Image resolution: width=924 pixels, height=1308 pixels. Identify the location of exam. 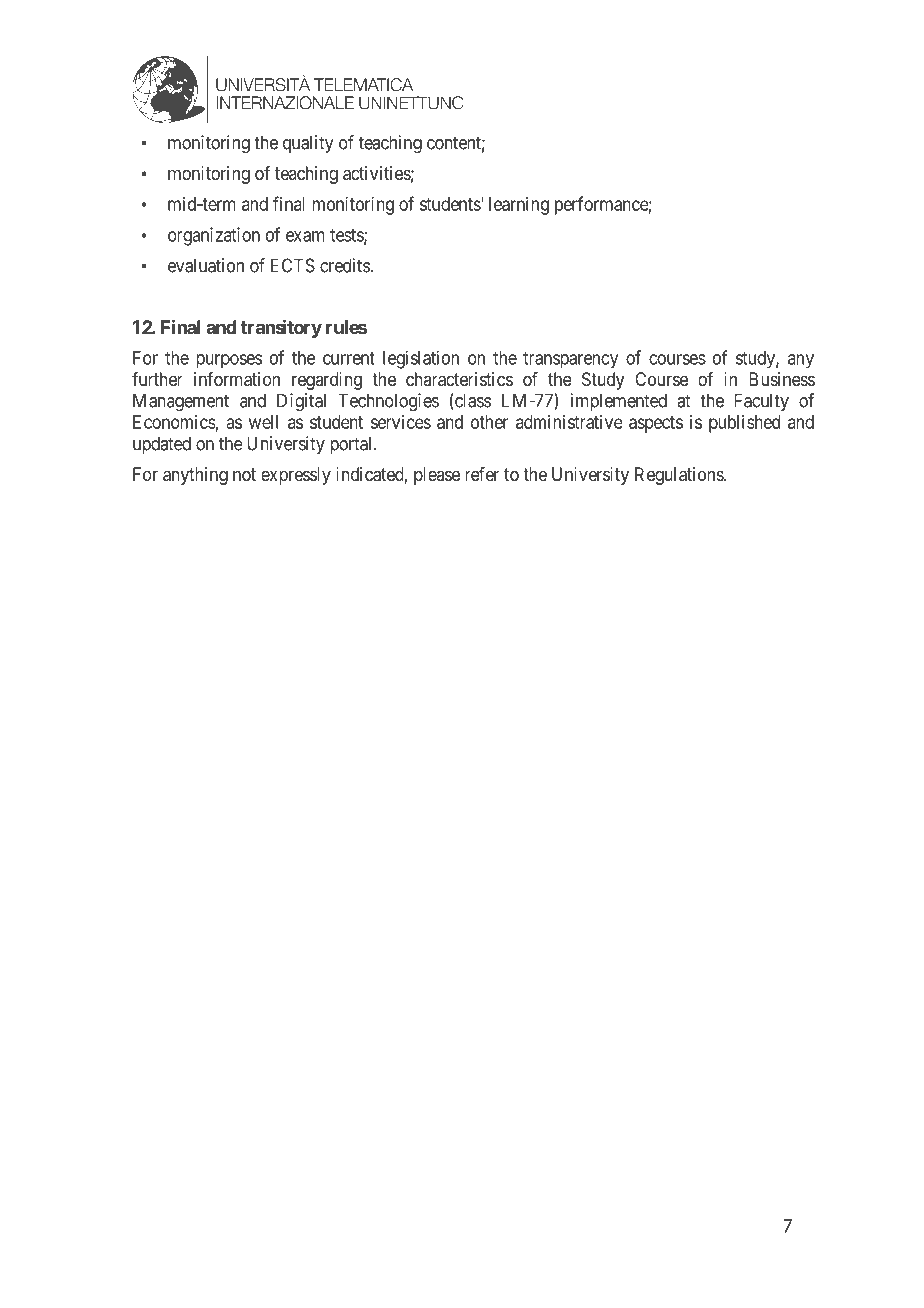
(305, 236).
